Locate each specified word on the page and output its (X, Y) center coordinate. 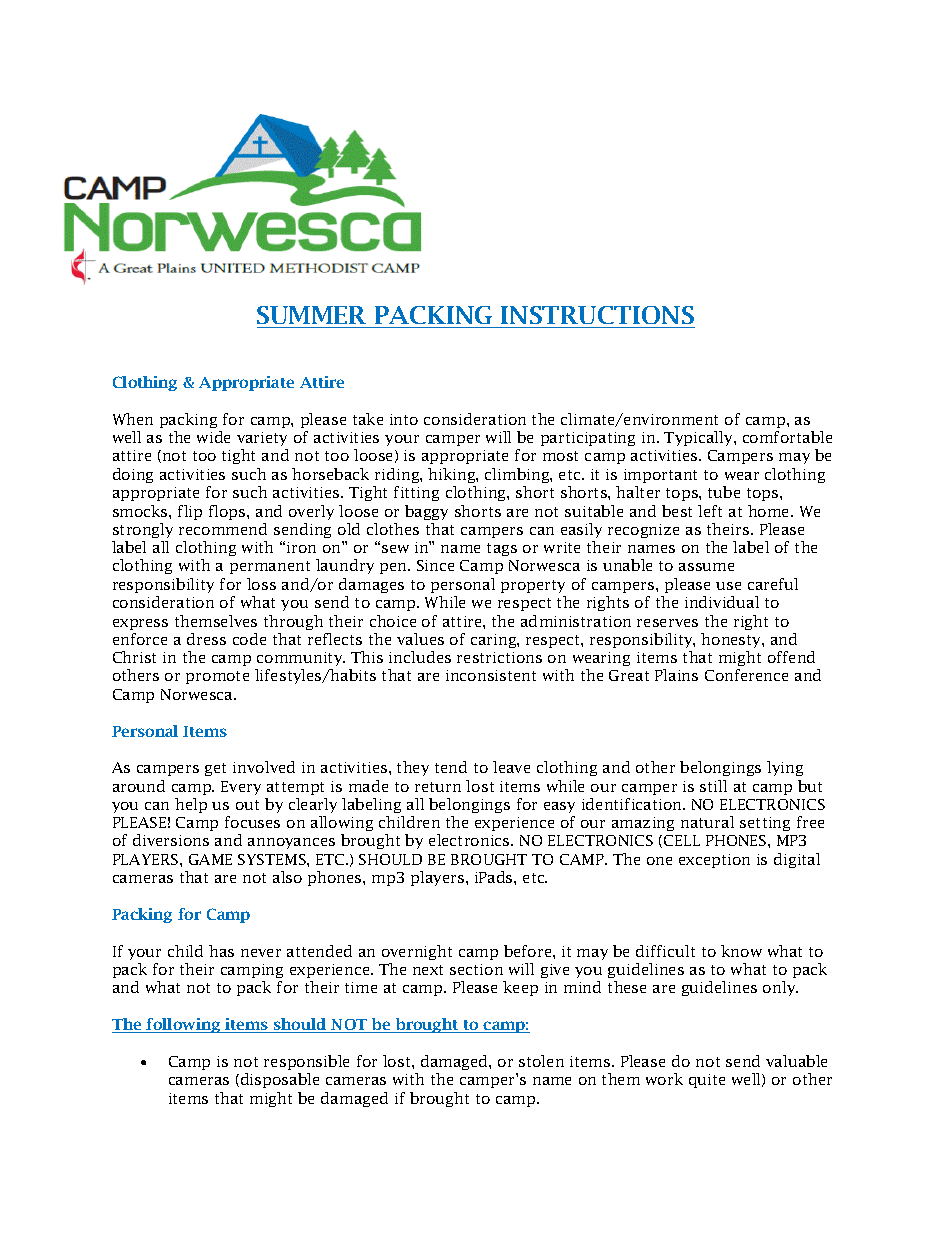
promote (217, 677)
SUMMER (311, 315)
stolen (541, 1061)
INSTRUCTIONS (597, 315)
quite (707, 1081)
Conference (746, 675)
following (184, 1025)
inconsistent (491, 675)
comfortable (787, 437)
